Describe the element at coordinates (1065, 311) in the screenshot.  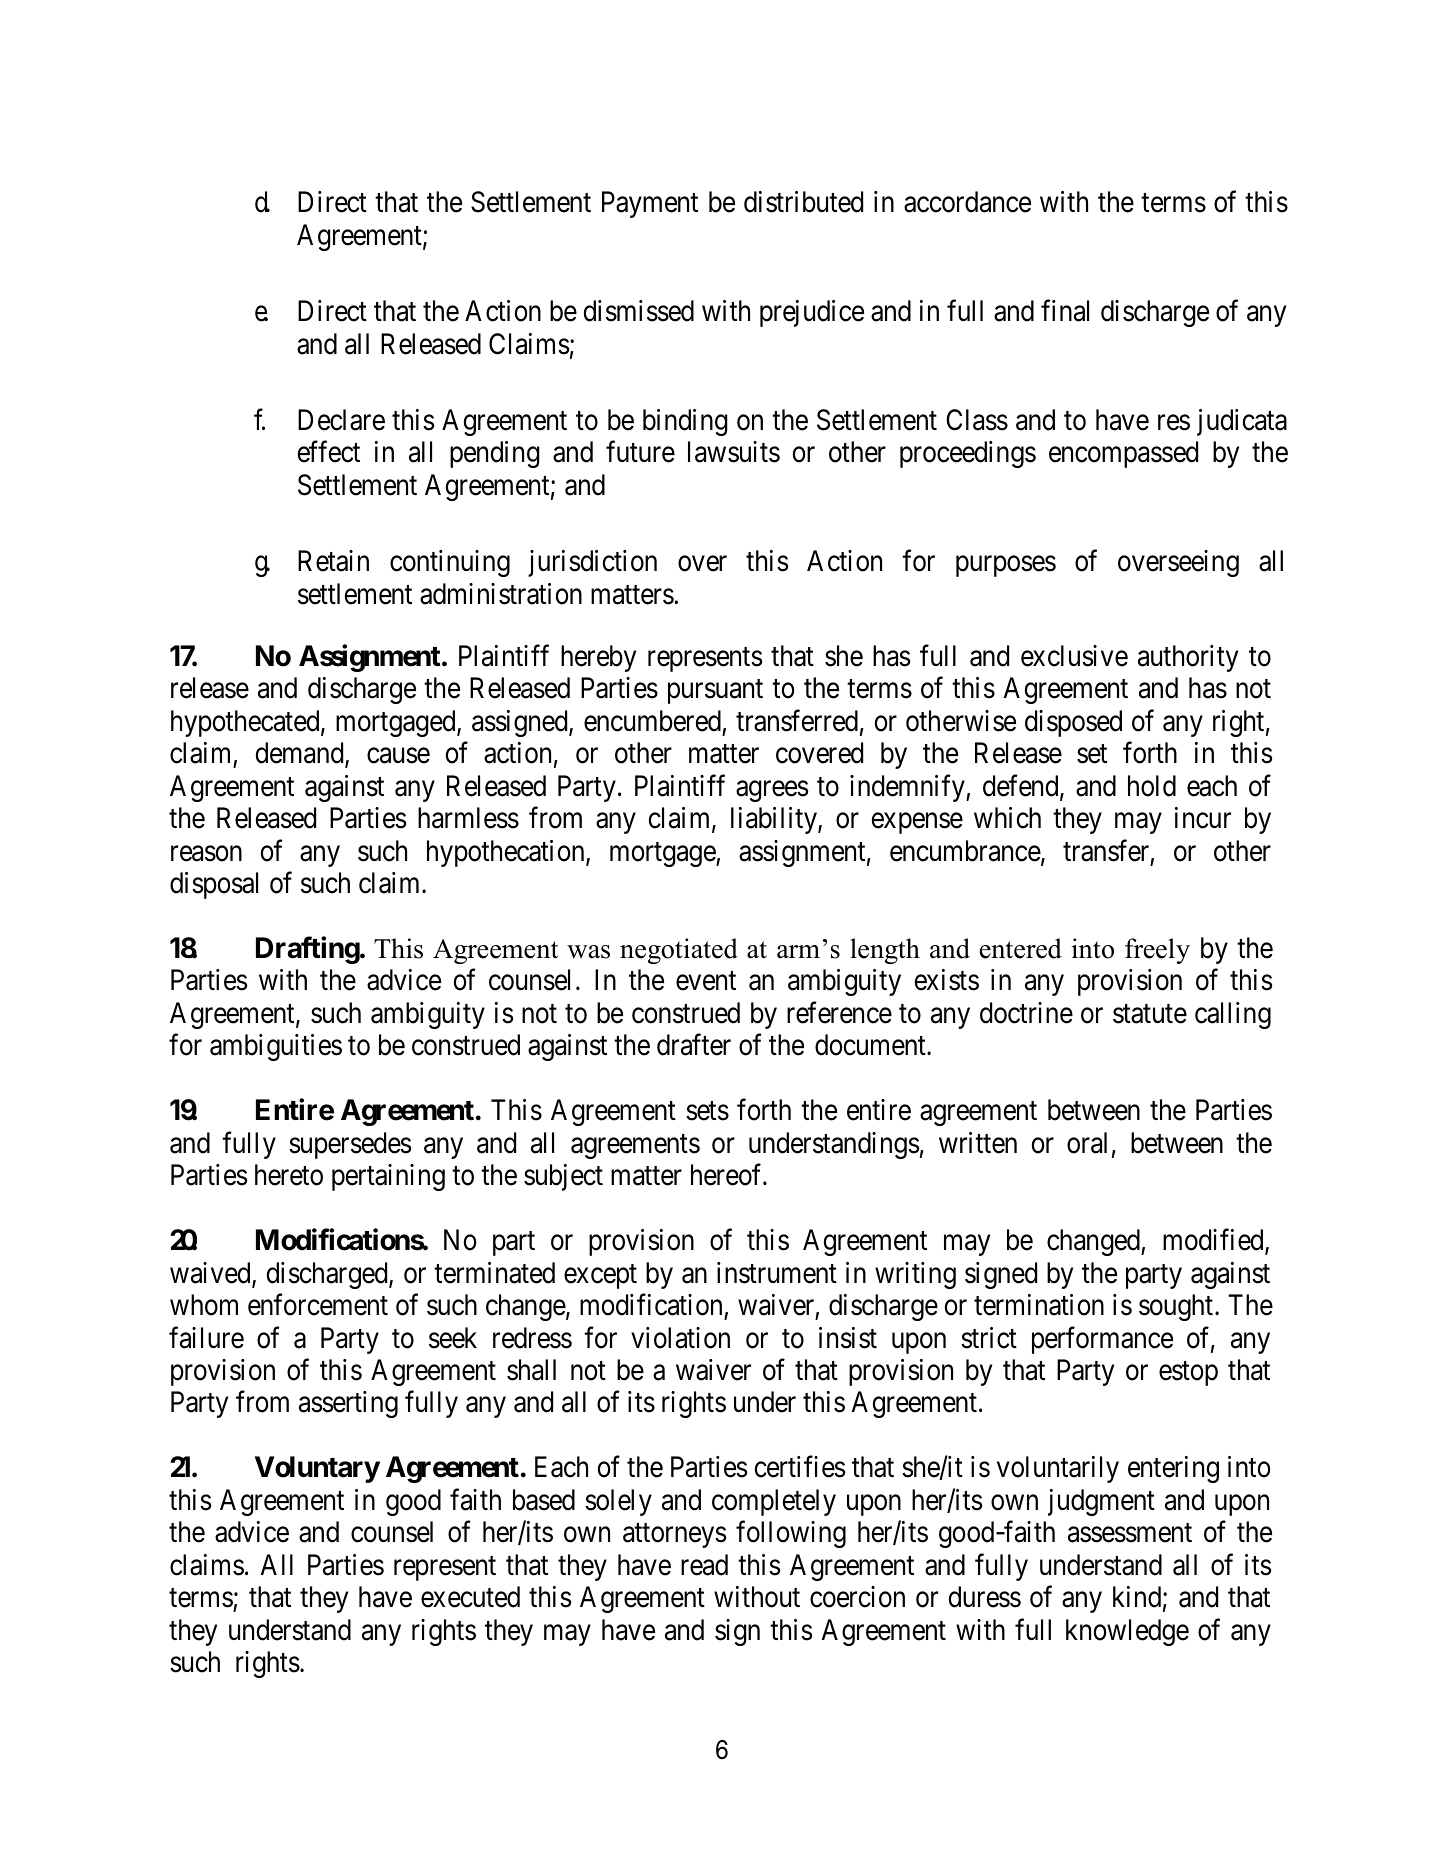
I see `final` at that location.
